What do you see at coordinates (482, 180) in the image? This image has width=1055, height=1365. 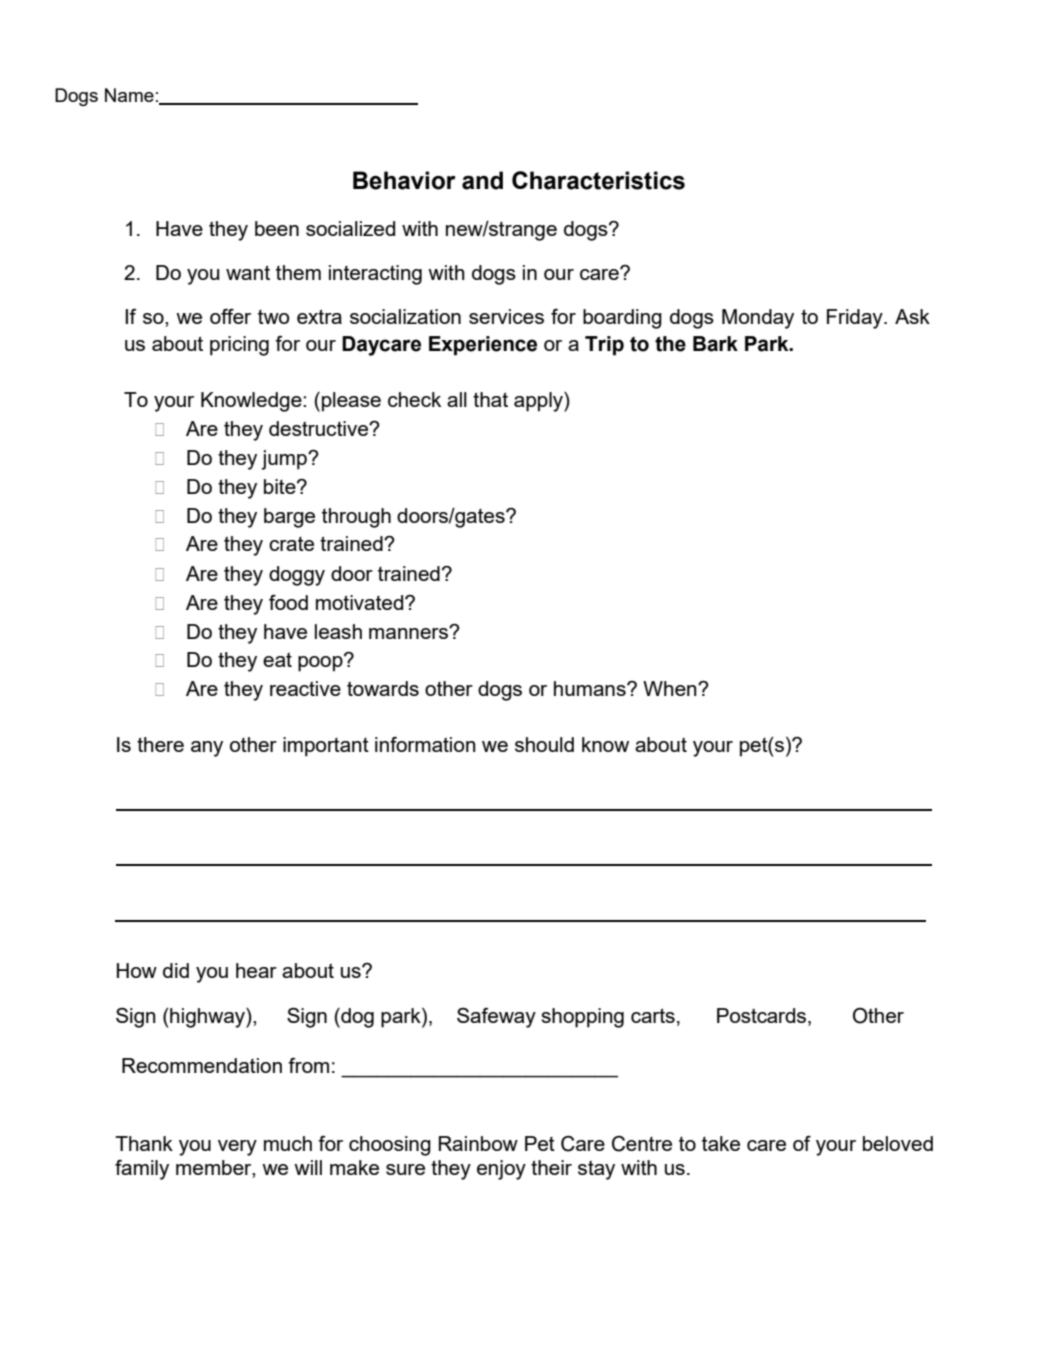 I see `and` at bounding box center [482, 180].
